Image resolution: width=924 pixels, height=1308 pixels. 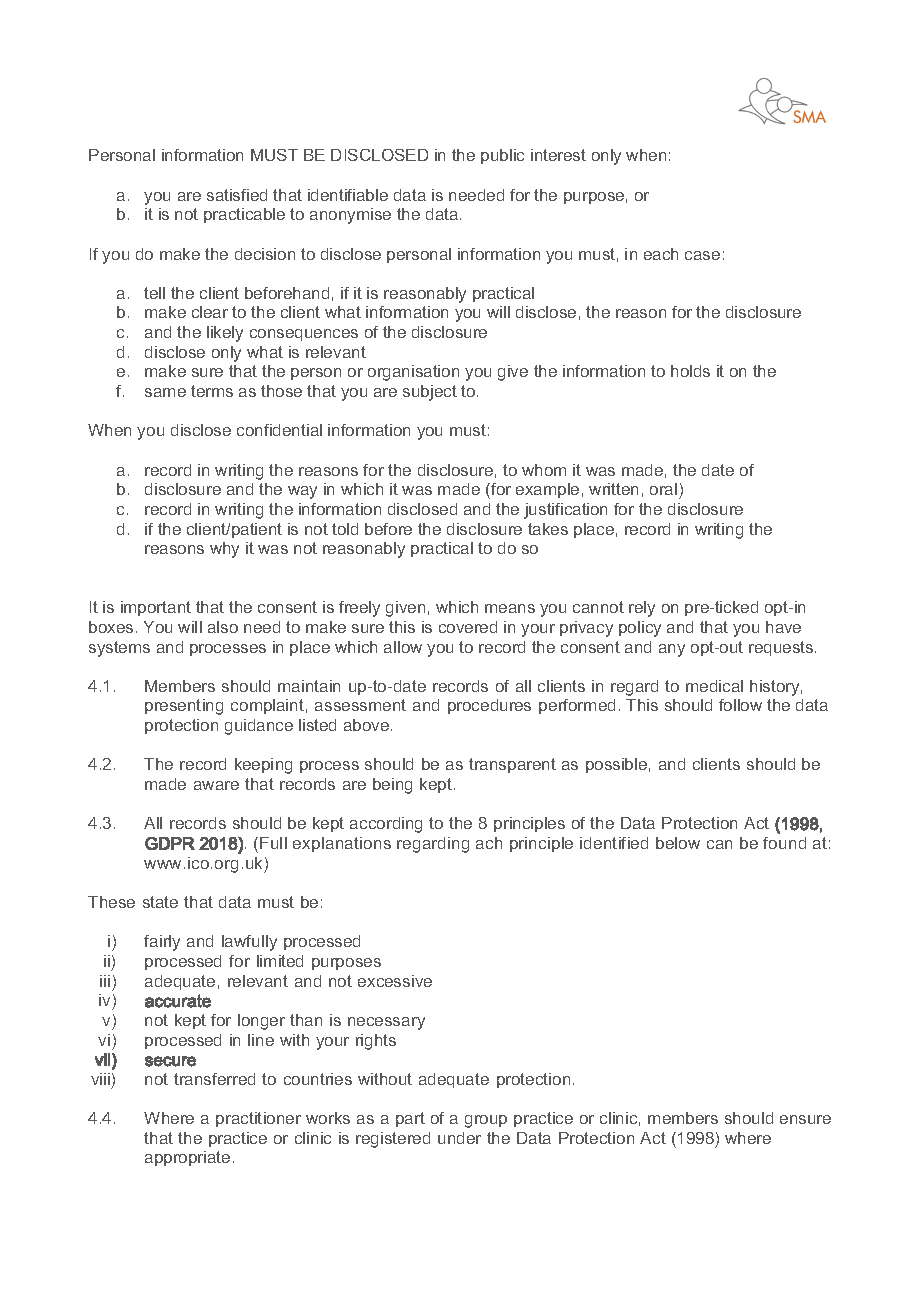 What do you see at coordinates (223, 627) in the document?
I see `also` at bounding box center [223, 627].
